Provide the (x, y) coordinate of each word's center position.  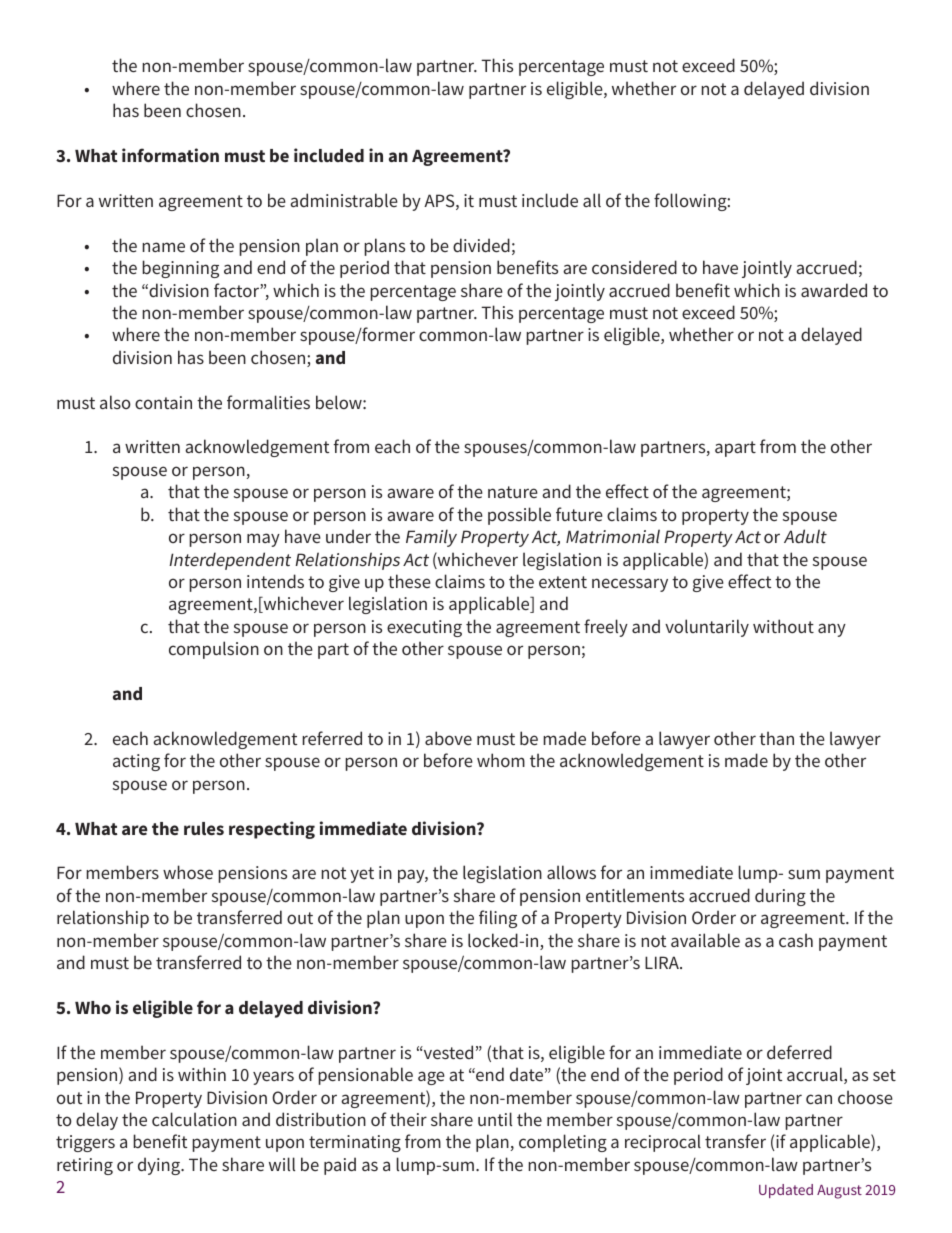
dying (160, 1166)
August (839, 1192)
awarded (834, 290)
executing (424, 628)
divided (481, 245)
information (170, 155)
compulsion (214, 650)
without (783, 626)
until (495, 1119)
